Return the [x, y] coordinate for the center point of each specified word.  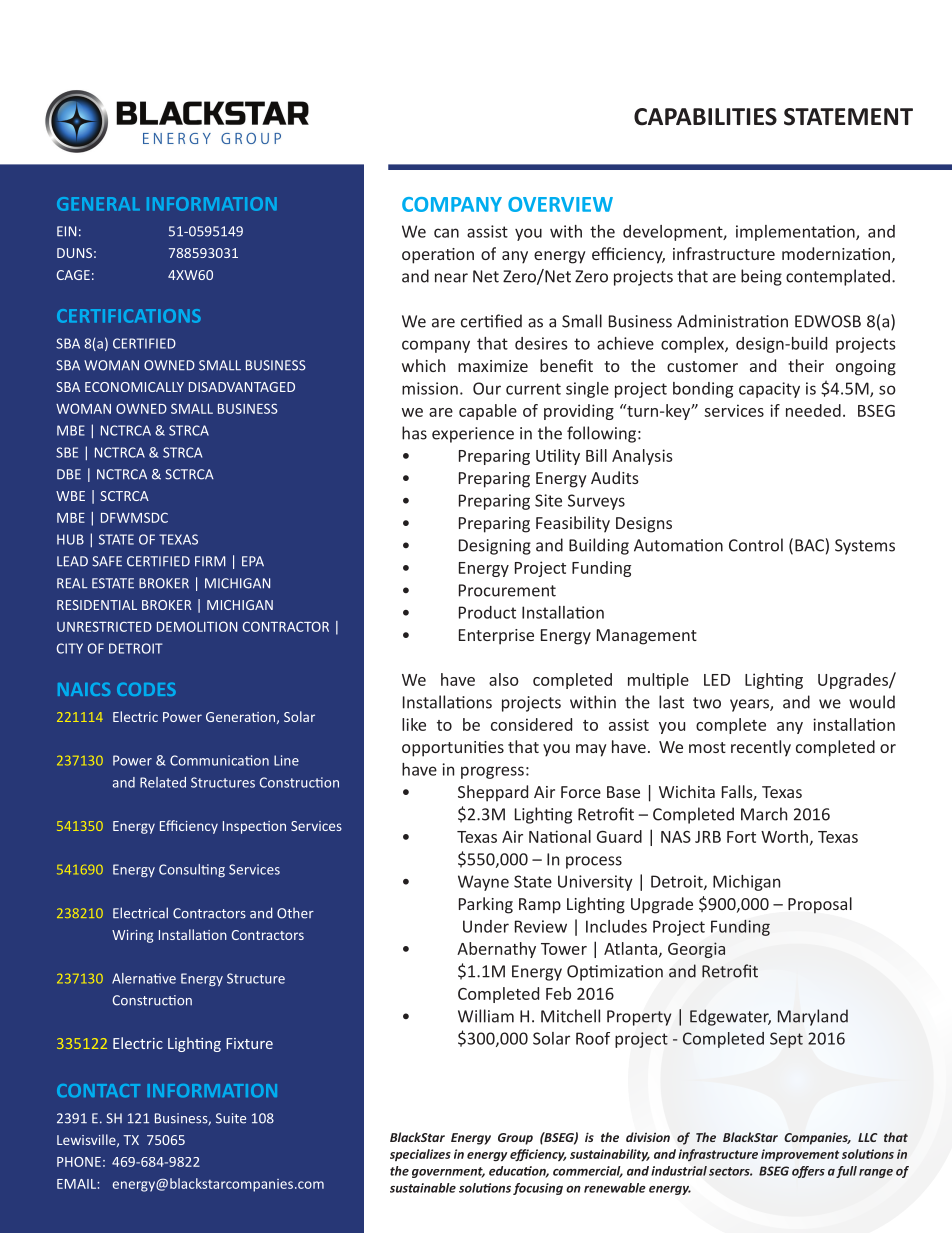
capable [488, 412]
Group [515, 1139]
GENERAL [98, 204]
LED [717, 680]
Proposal [820, 905]
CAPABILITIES [705, 117]
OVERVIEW [560, 204]
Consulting [192, 871]
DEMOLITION [197, 626]
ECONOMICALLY [134, 387]
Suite [231, 1118]
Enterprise [496, 637]
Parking [486, 905]
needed [813, 410]
